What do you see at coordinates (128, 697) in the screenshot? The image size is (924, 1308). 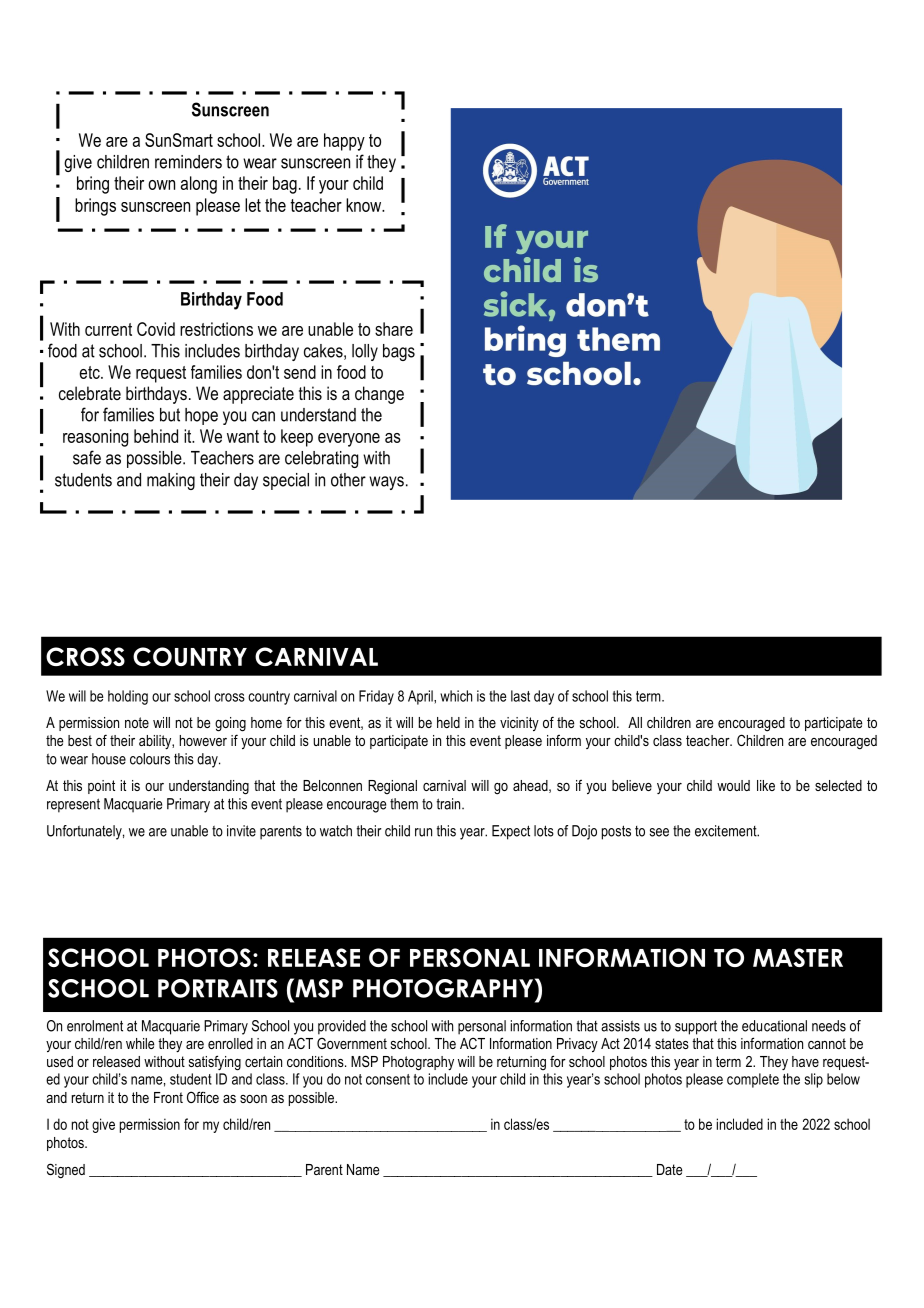 I see `holding` at bounding box center [128, 697].
